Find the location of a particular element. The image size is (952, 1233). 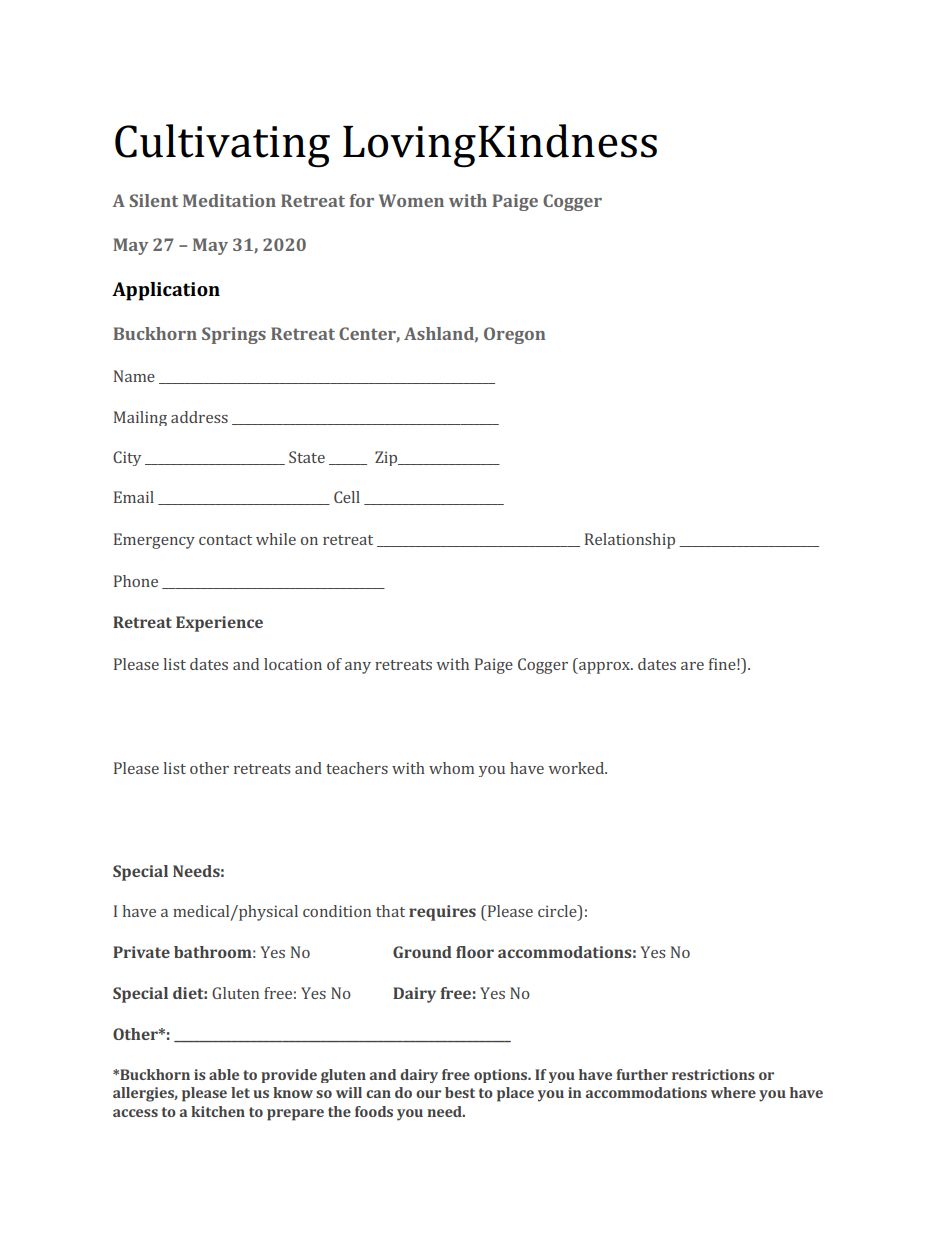

Email is located at coordinates (134, 497).
